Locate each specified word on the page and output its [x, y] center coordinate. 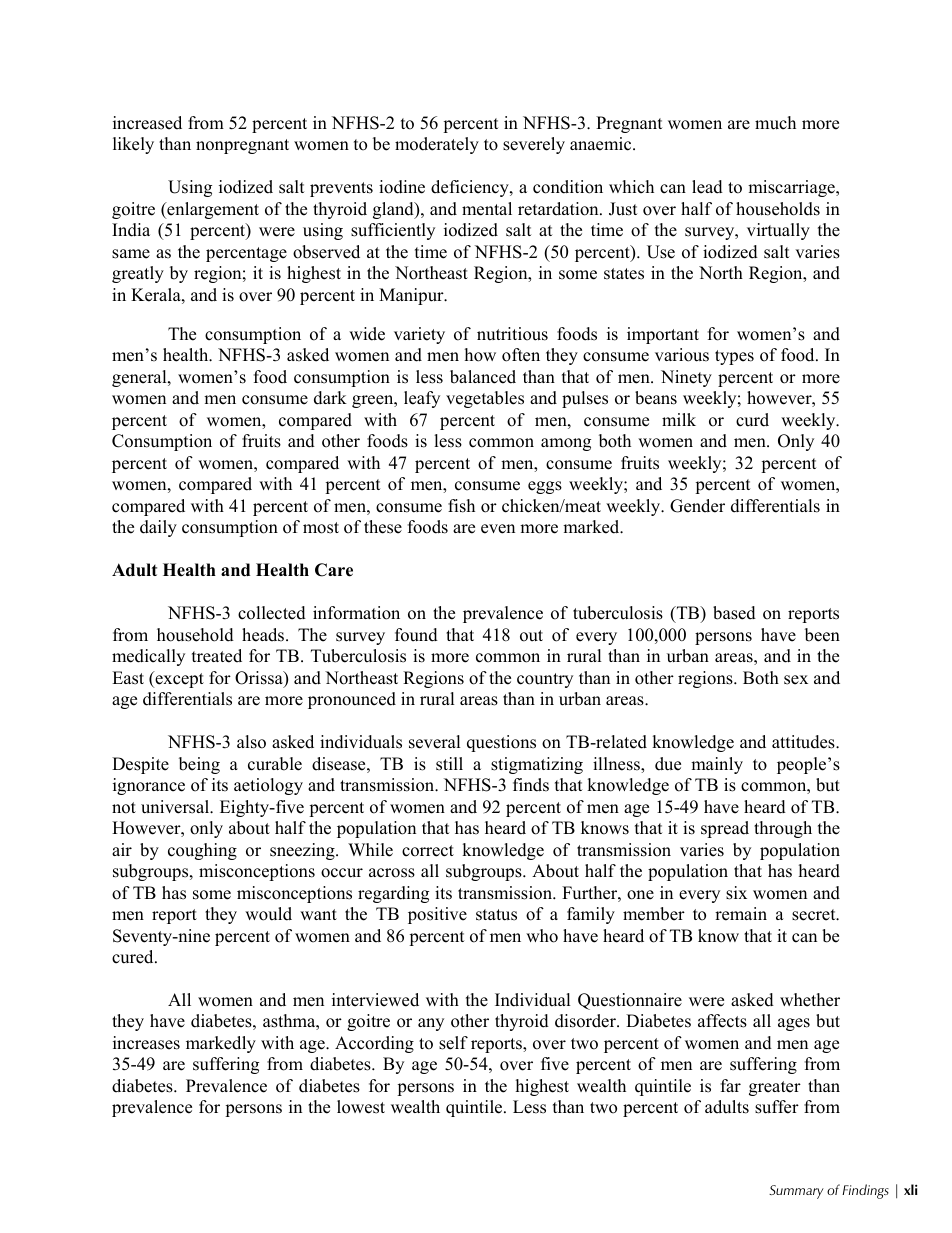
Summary [796, 1192]
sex [796, 680]
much [775, 123]
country [545, 680]
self [453, 1043]
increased [147, 123]
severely [534, 145]
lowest [361, 1107]
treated [217, 656]
